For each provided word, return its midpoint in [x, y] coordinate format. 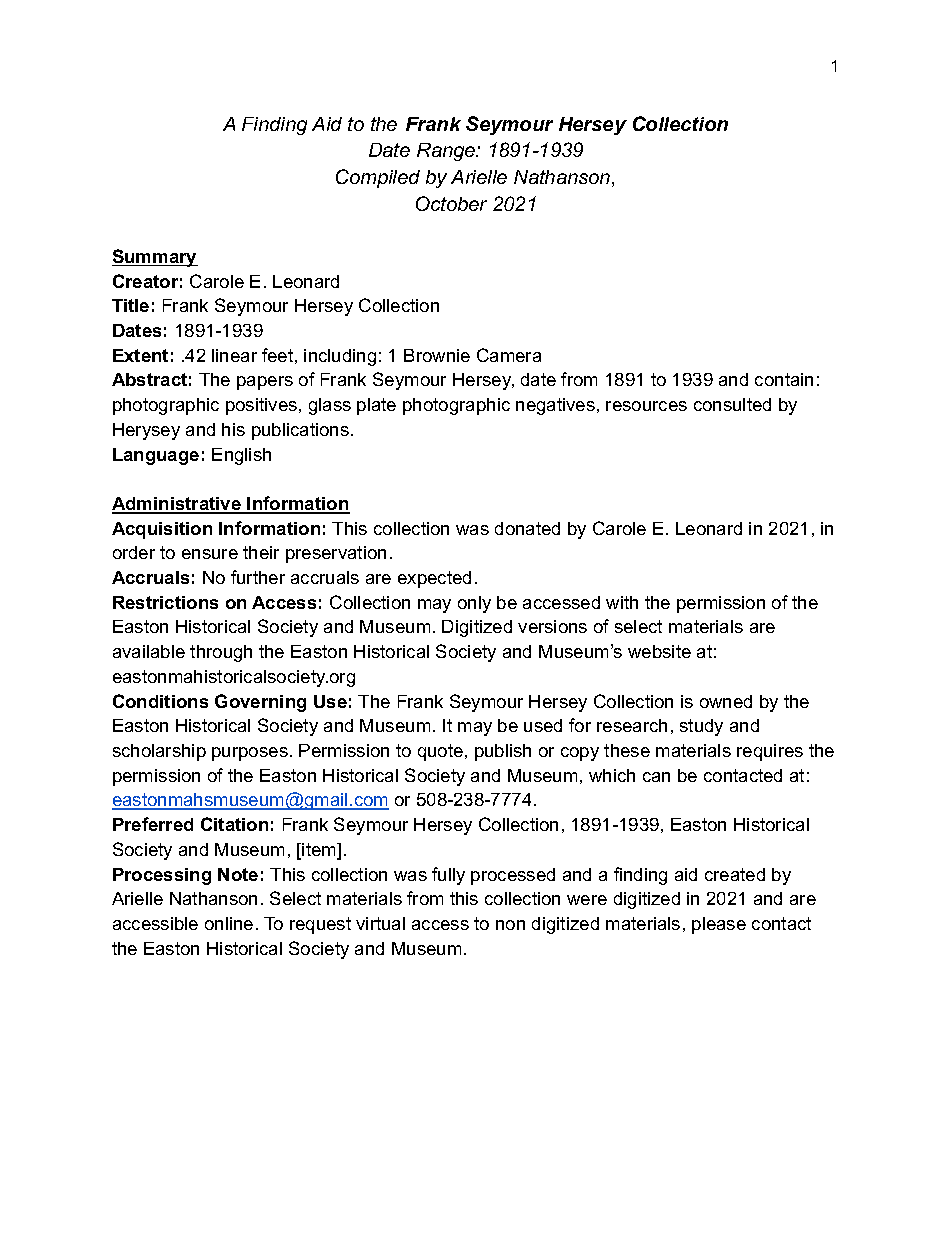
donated [527, 528]
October [451, 203]
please [719, 925]
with [622, 602]
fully [448, 876]
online [229, 923]
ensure [210, 554]
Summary [155, 258]
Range [447, 152]
